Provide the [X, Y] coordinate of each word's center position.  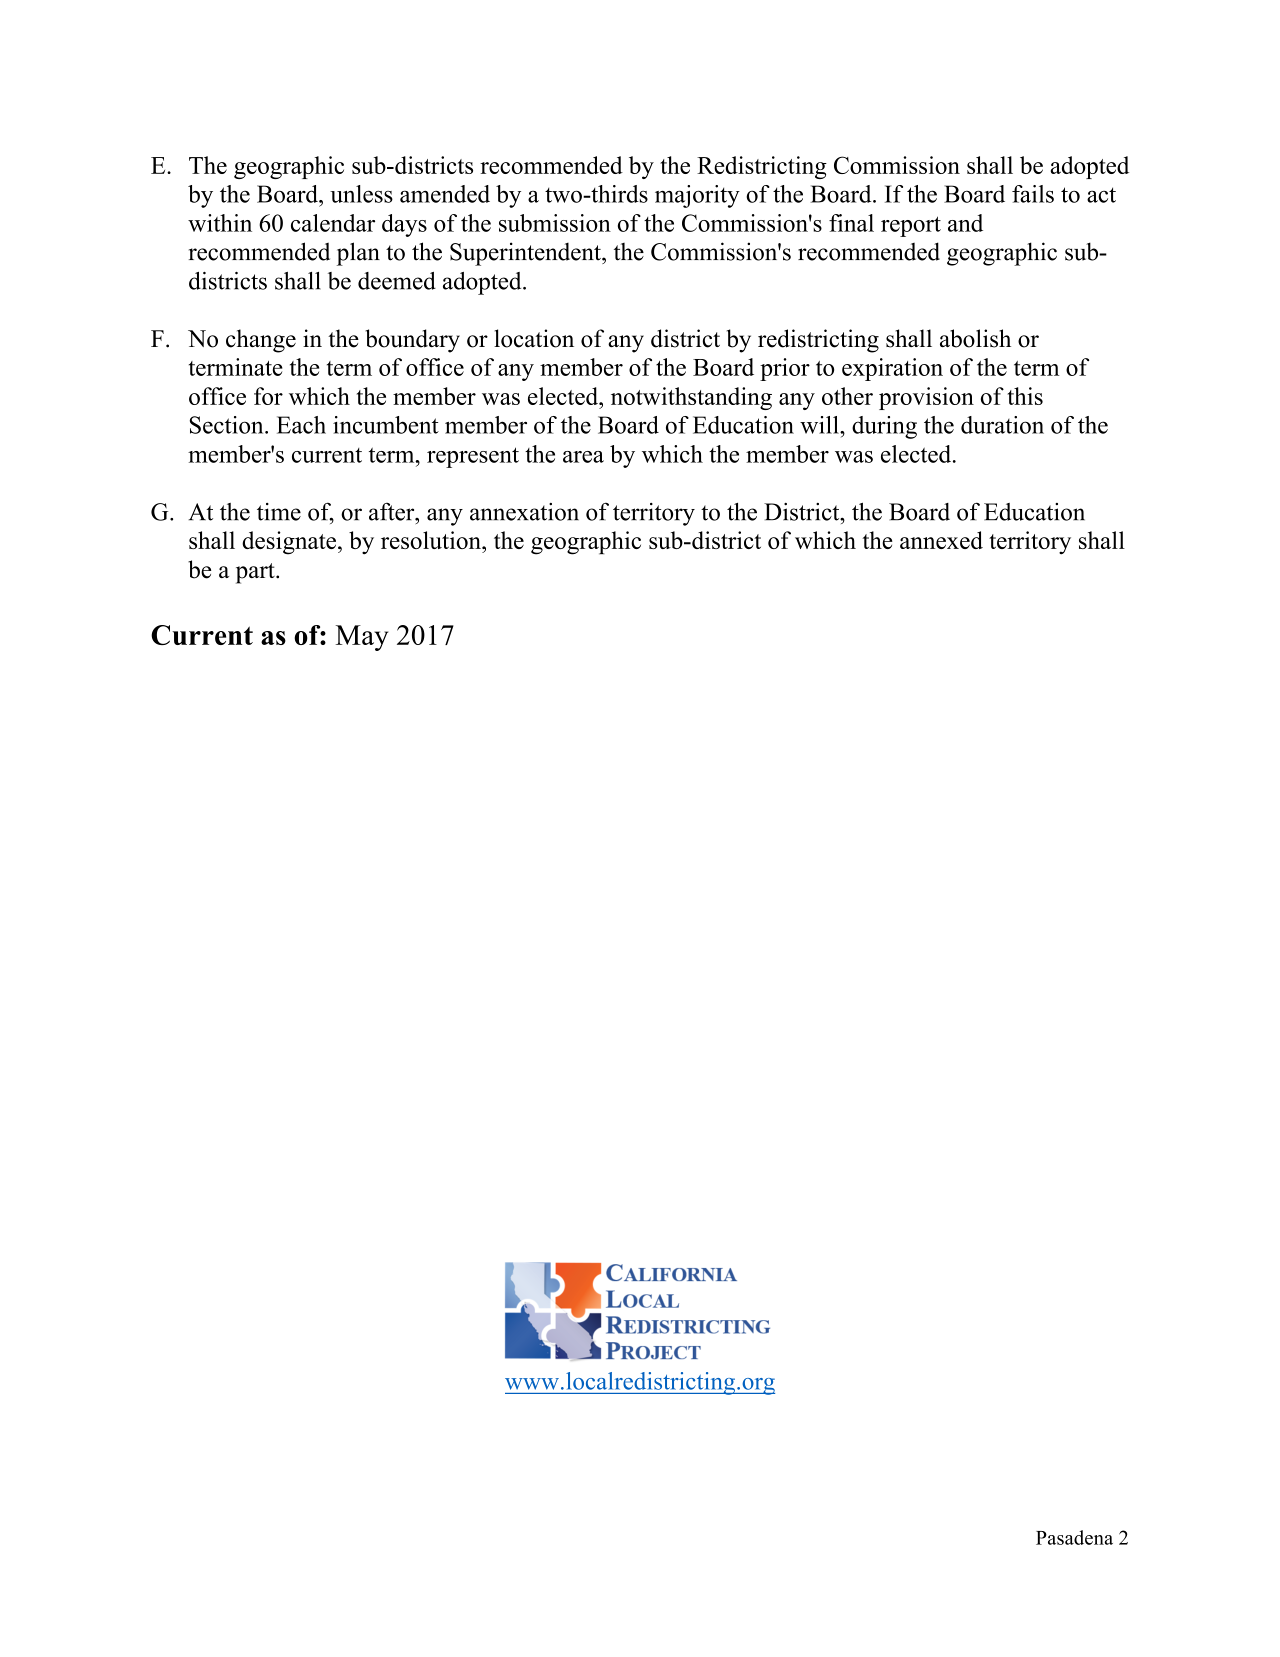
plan [358, 254]
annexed [941, 540]
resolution [432, 540]
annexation [524, 512]
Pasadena [1074, 1537]
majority [697, 196]
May [362, 638]
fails [1033, 194]
